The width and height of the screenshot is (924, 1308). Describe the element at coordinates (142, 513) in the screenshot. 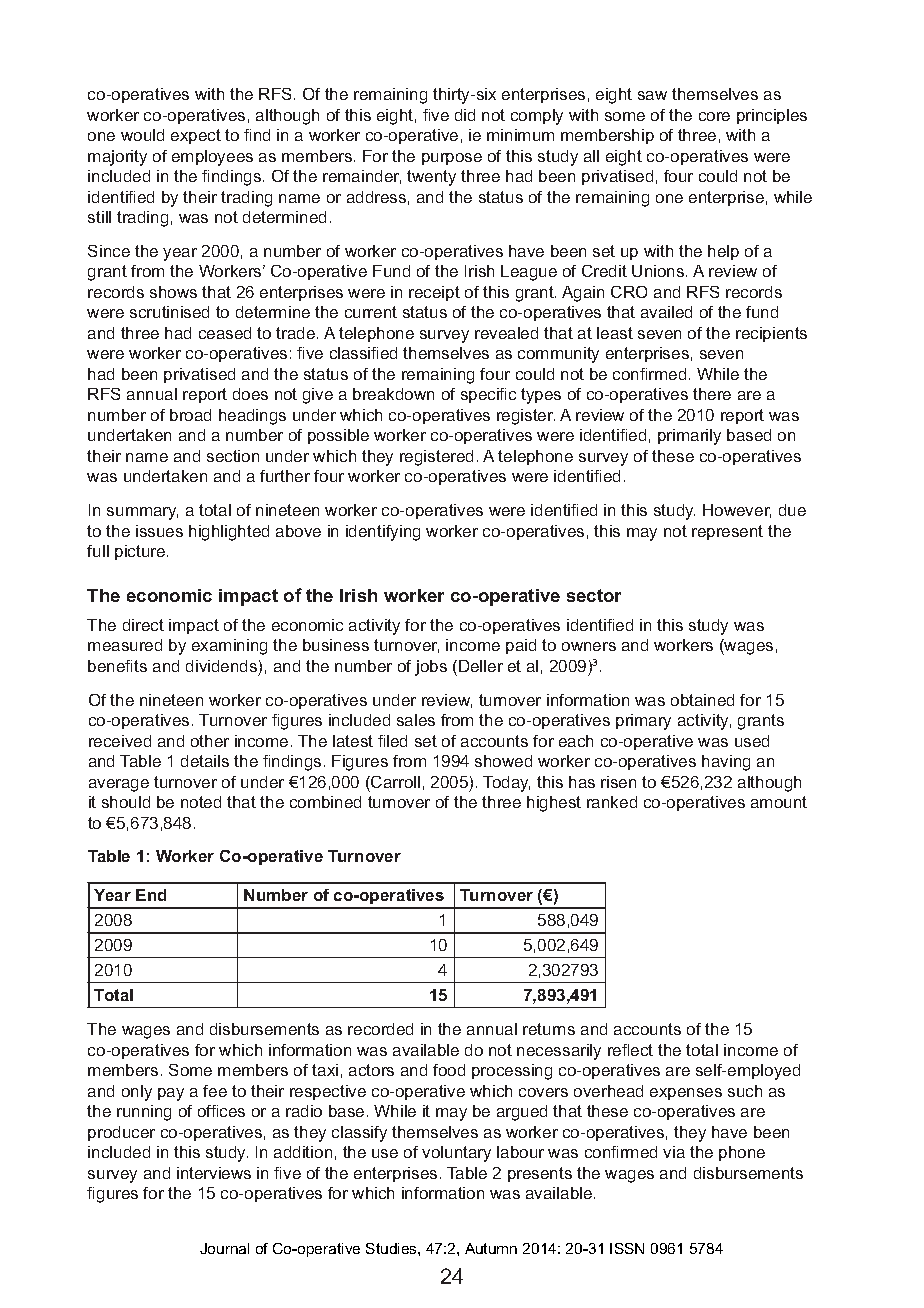

I see `summary` at that location.
